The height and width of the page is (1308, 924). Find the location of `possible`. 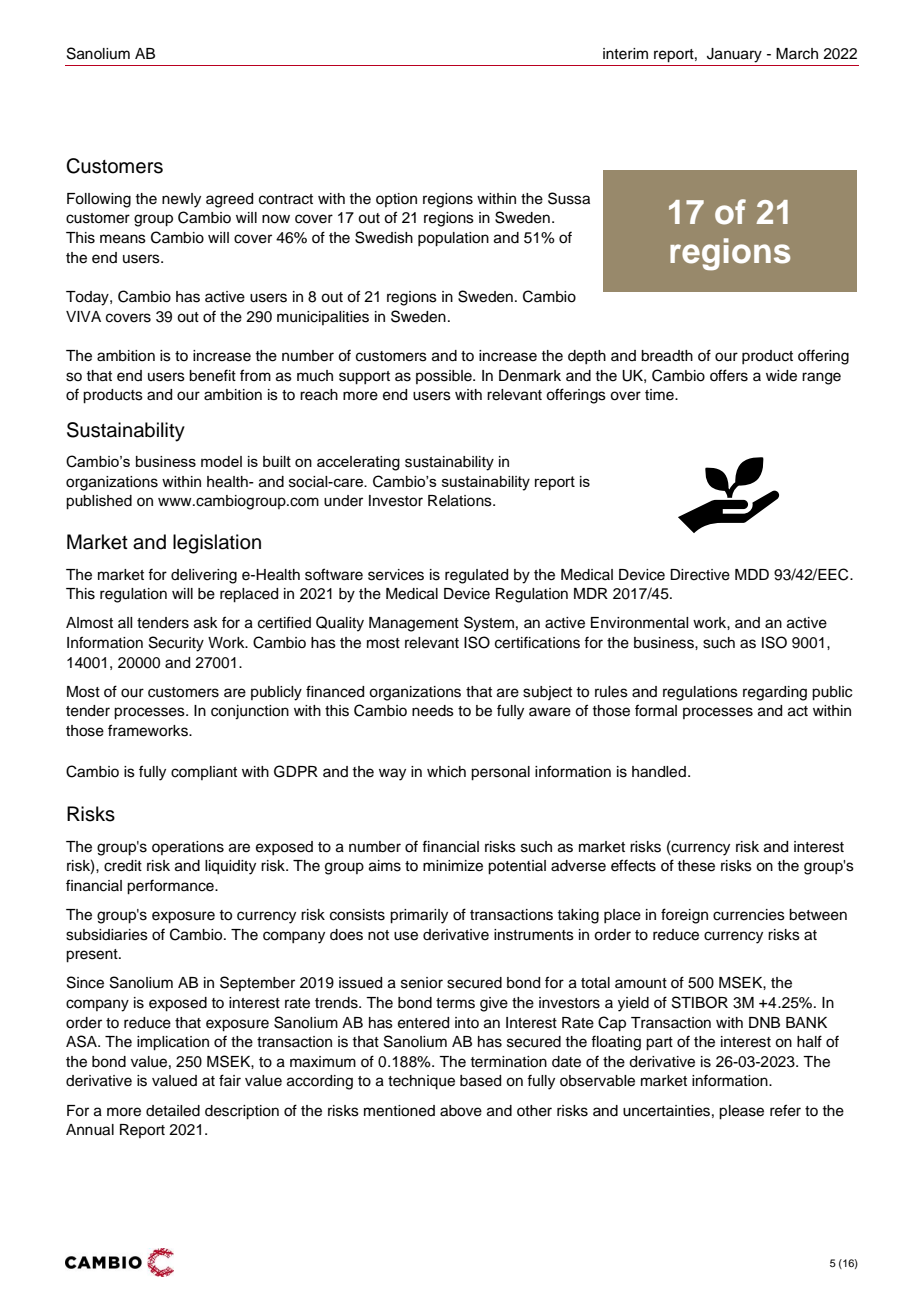

possible is located at coordinates (445, 377).
